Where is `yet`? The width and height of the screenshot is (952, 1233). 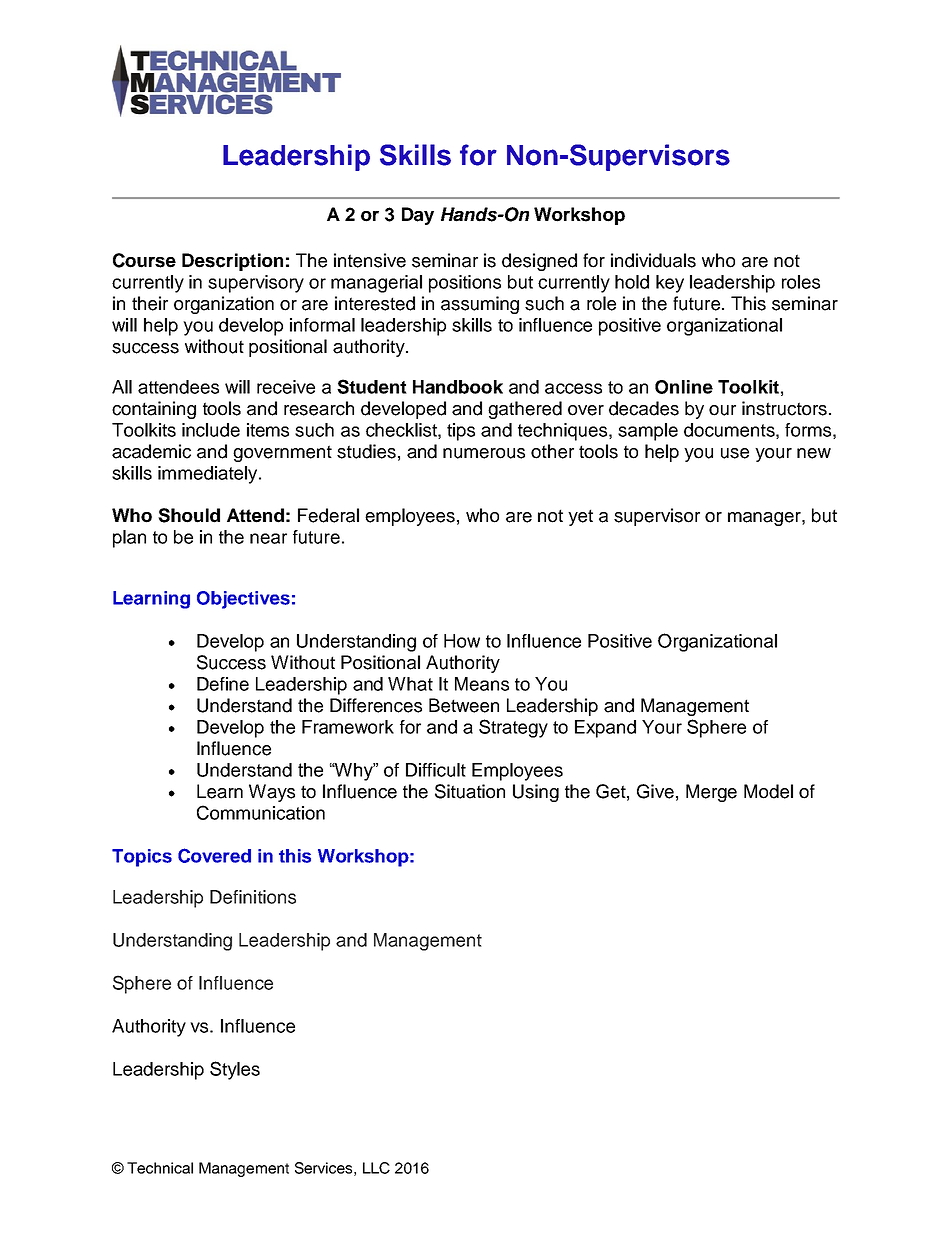 yet is located at coordinates (580, 517).
